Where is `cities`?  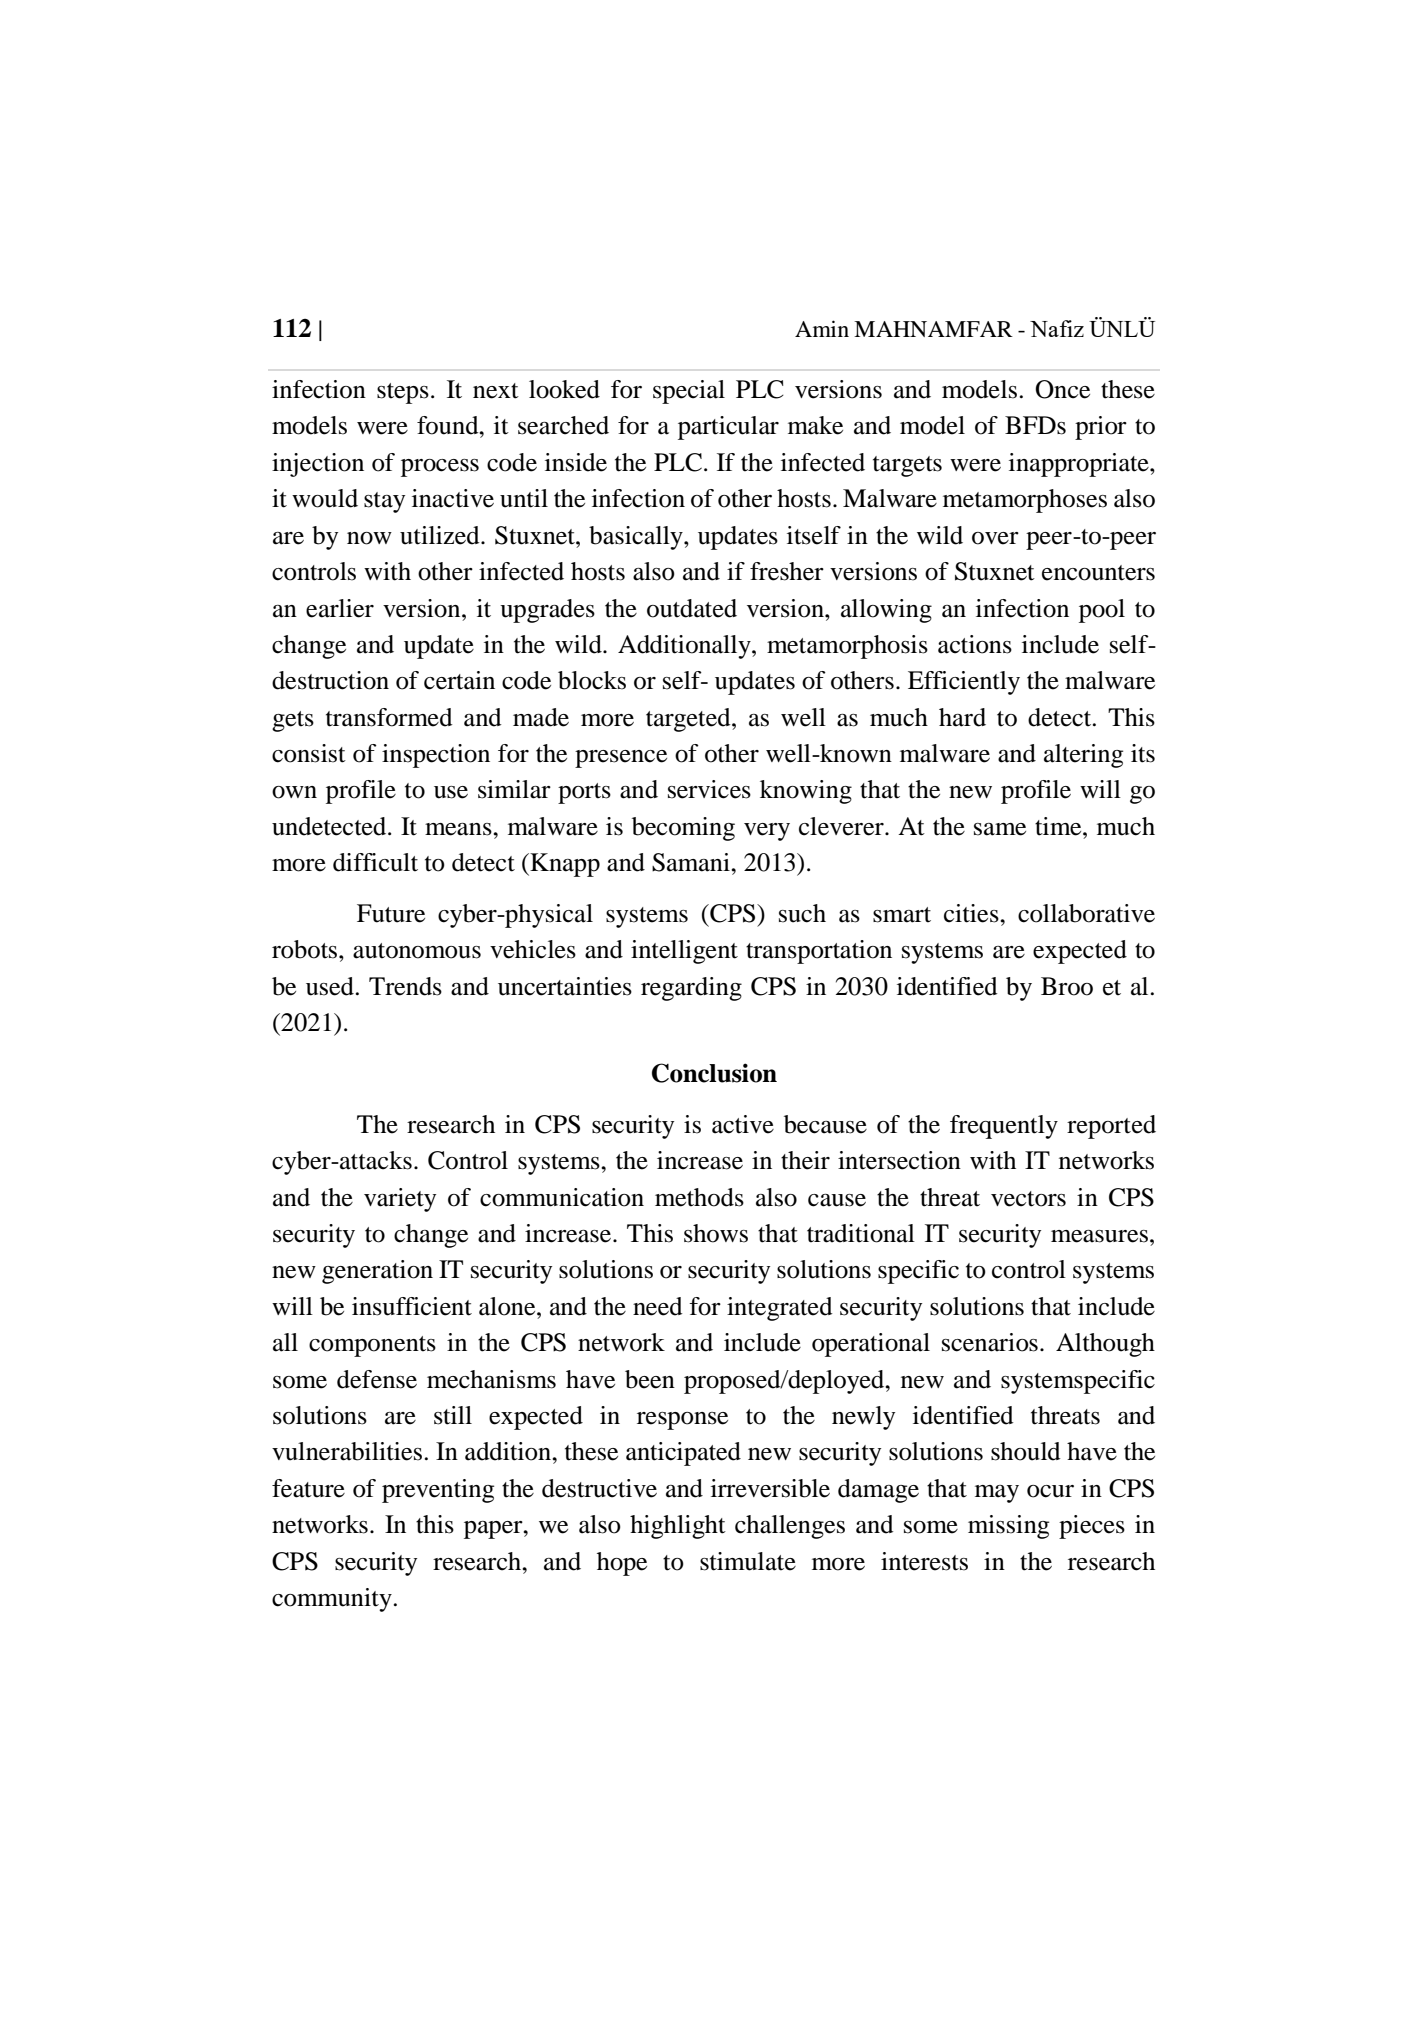
cities is located at coordinates (972, 913).
